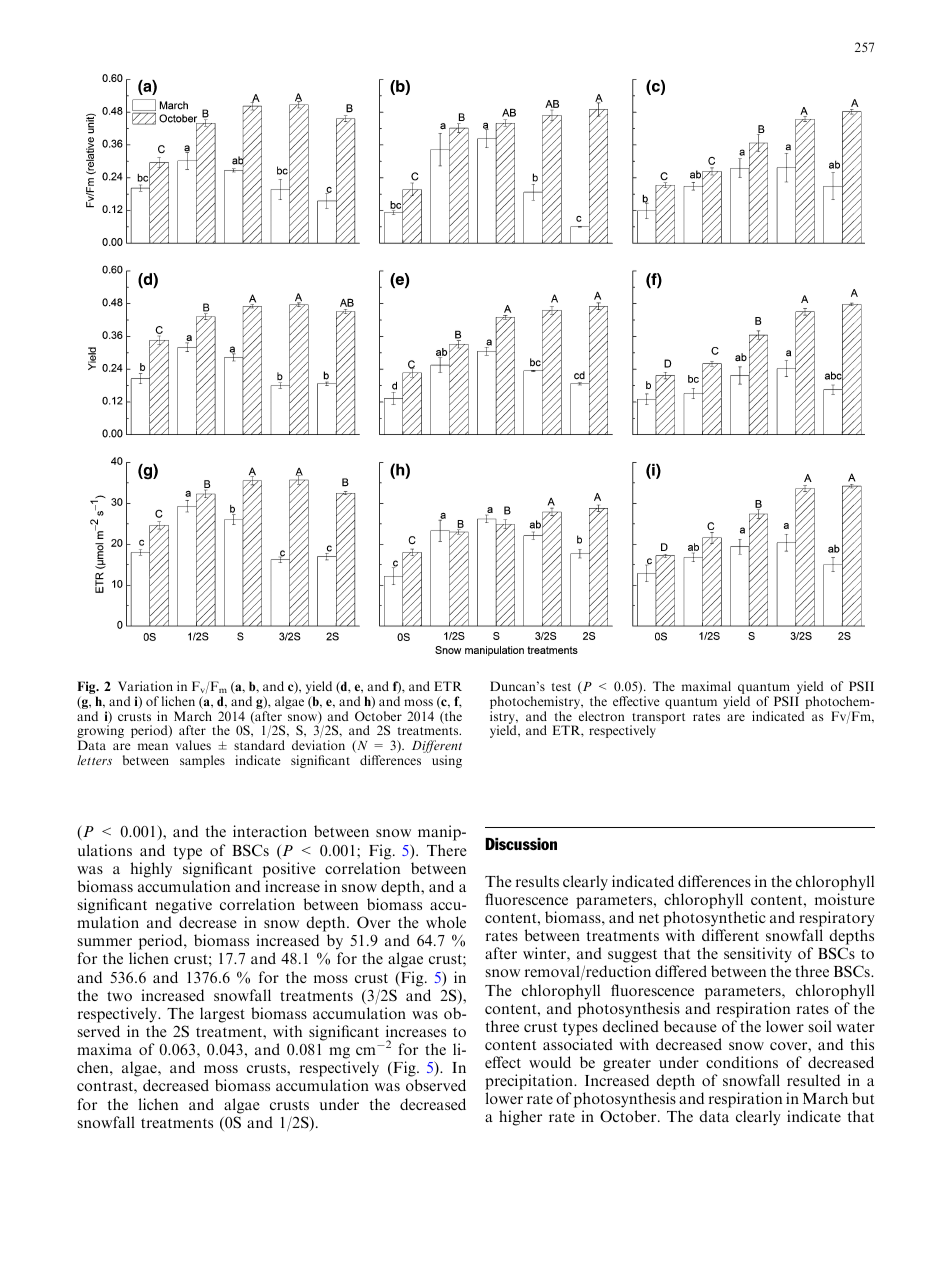 This document has width=952, height=1265. I want to click on Variation, so click(145, 686).
